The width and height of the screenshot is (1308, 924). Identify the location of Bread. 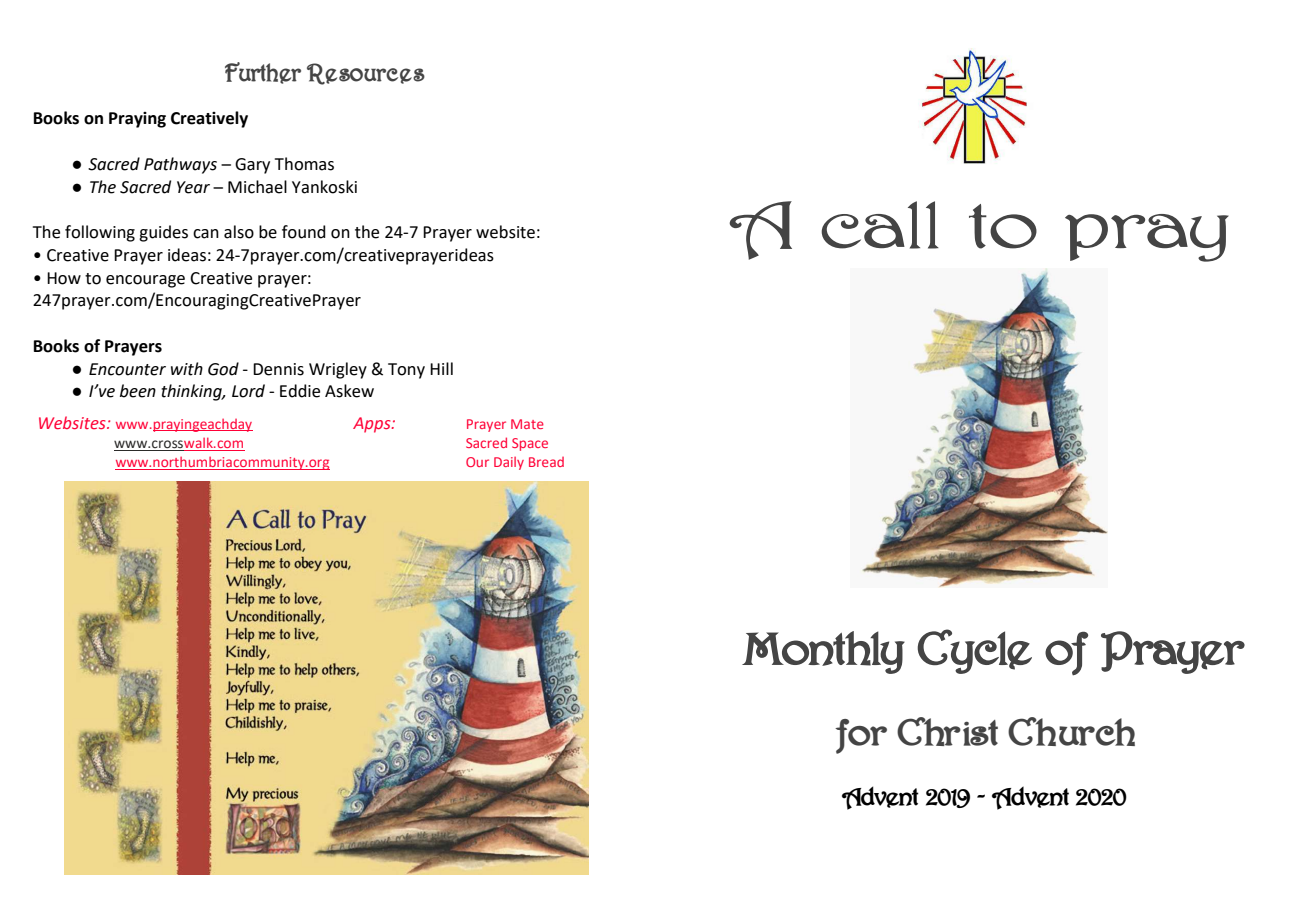
(546, 462).
